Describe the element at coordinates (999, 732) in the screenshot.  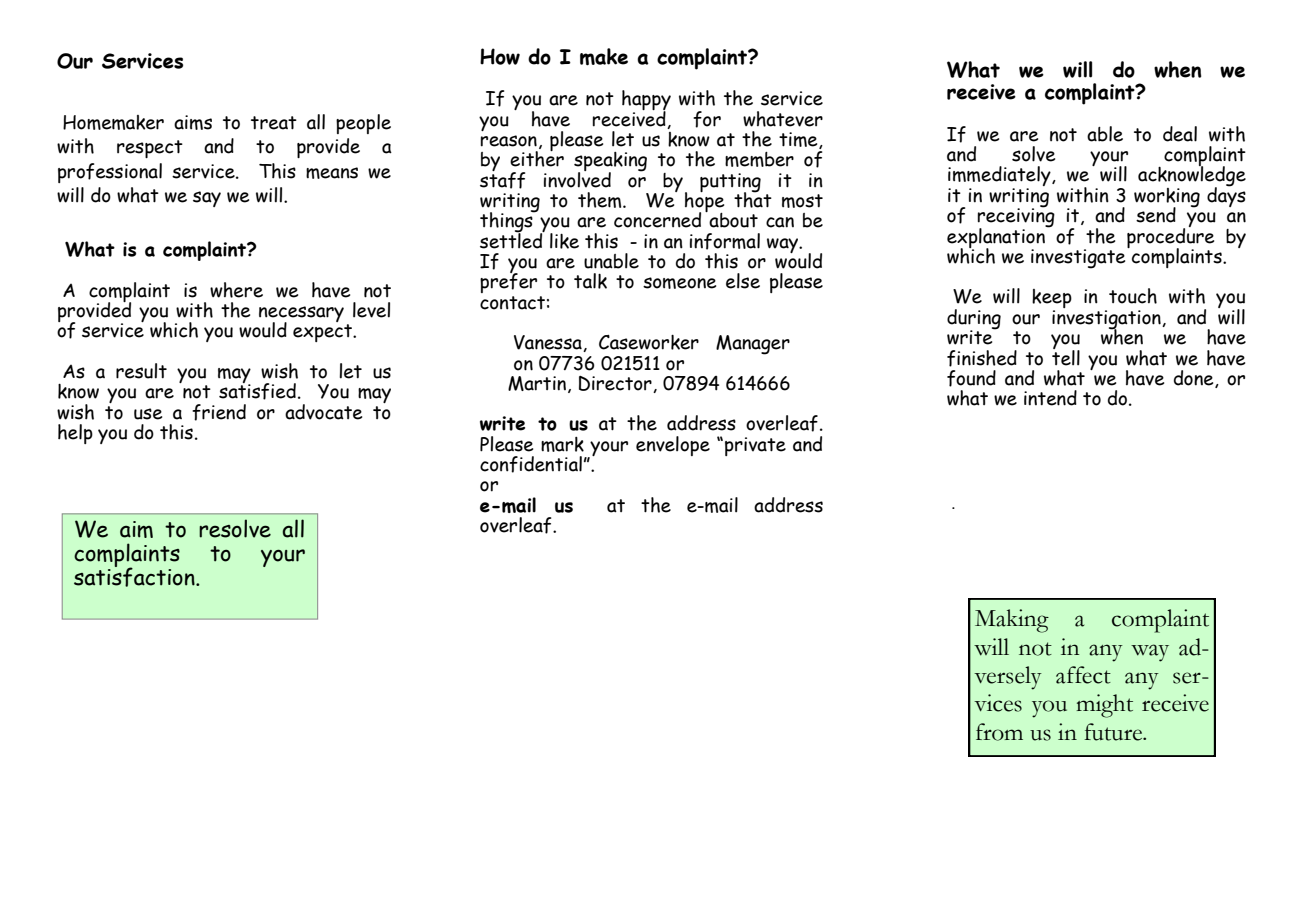
I see `from` at that location.
